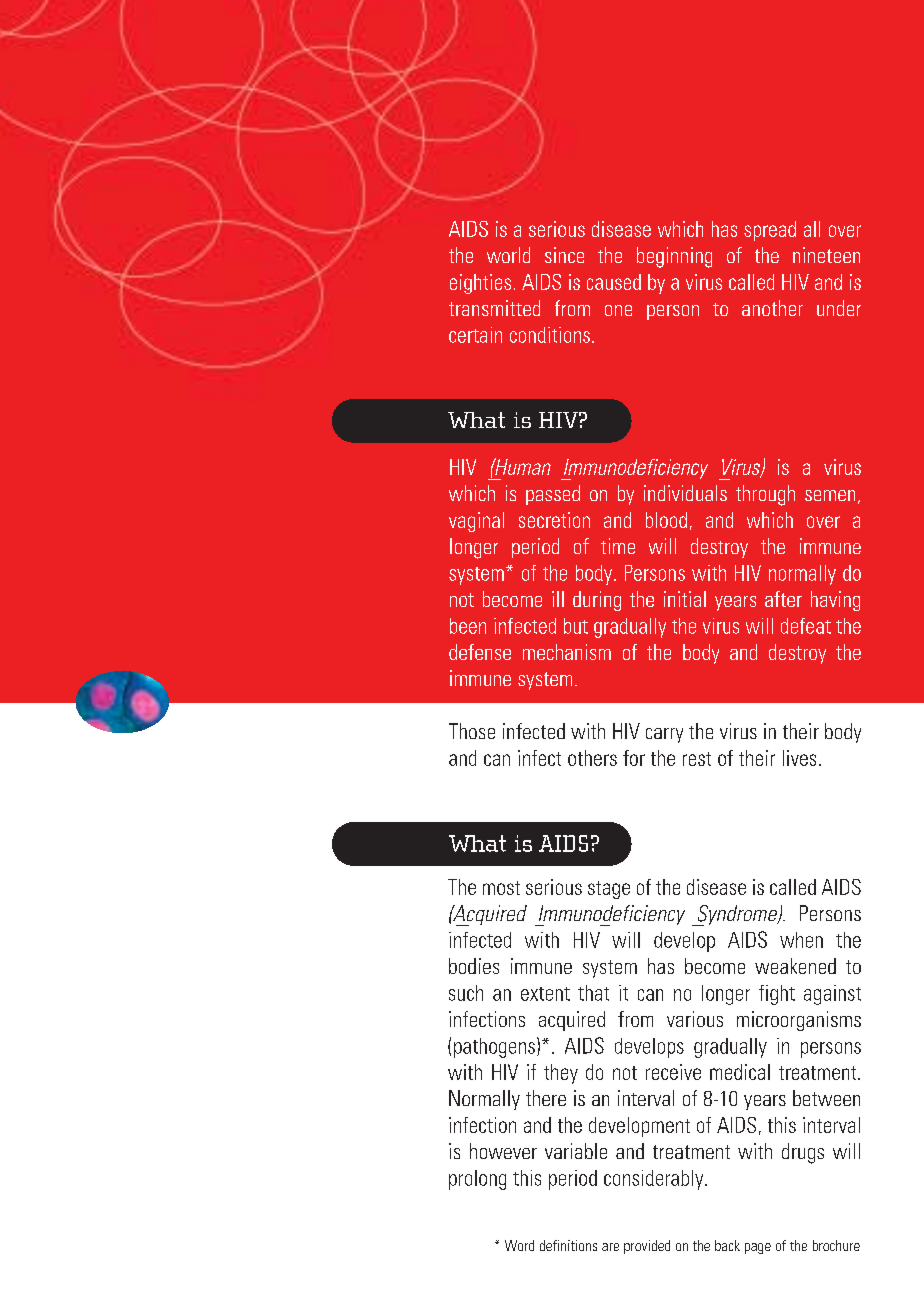 This page has height=1311, width=924. Describe the element at coordinates (826, 255) in the page. I see `nineteen` at that location.
